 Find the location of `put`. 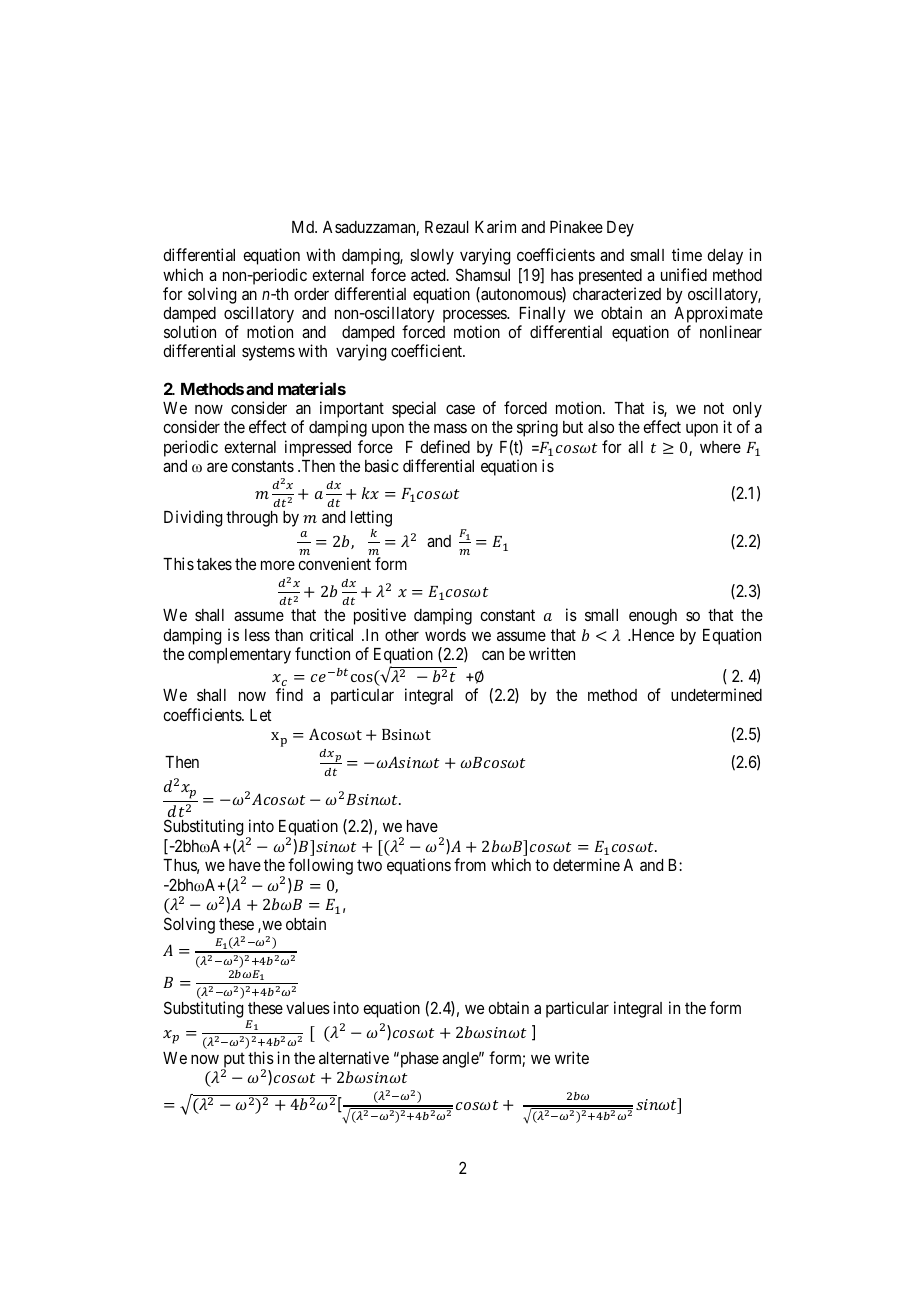

put is located at coordinates (233, 1061).
